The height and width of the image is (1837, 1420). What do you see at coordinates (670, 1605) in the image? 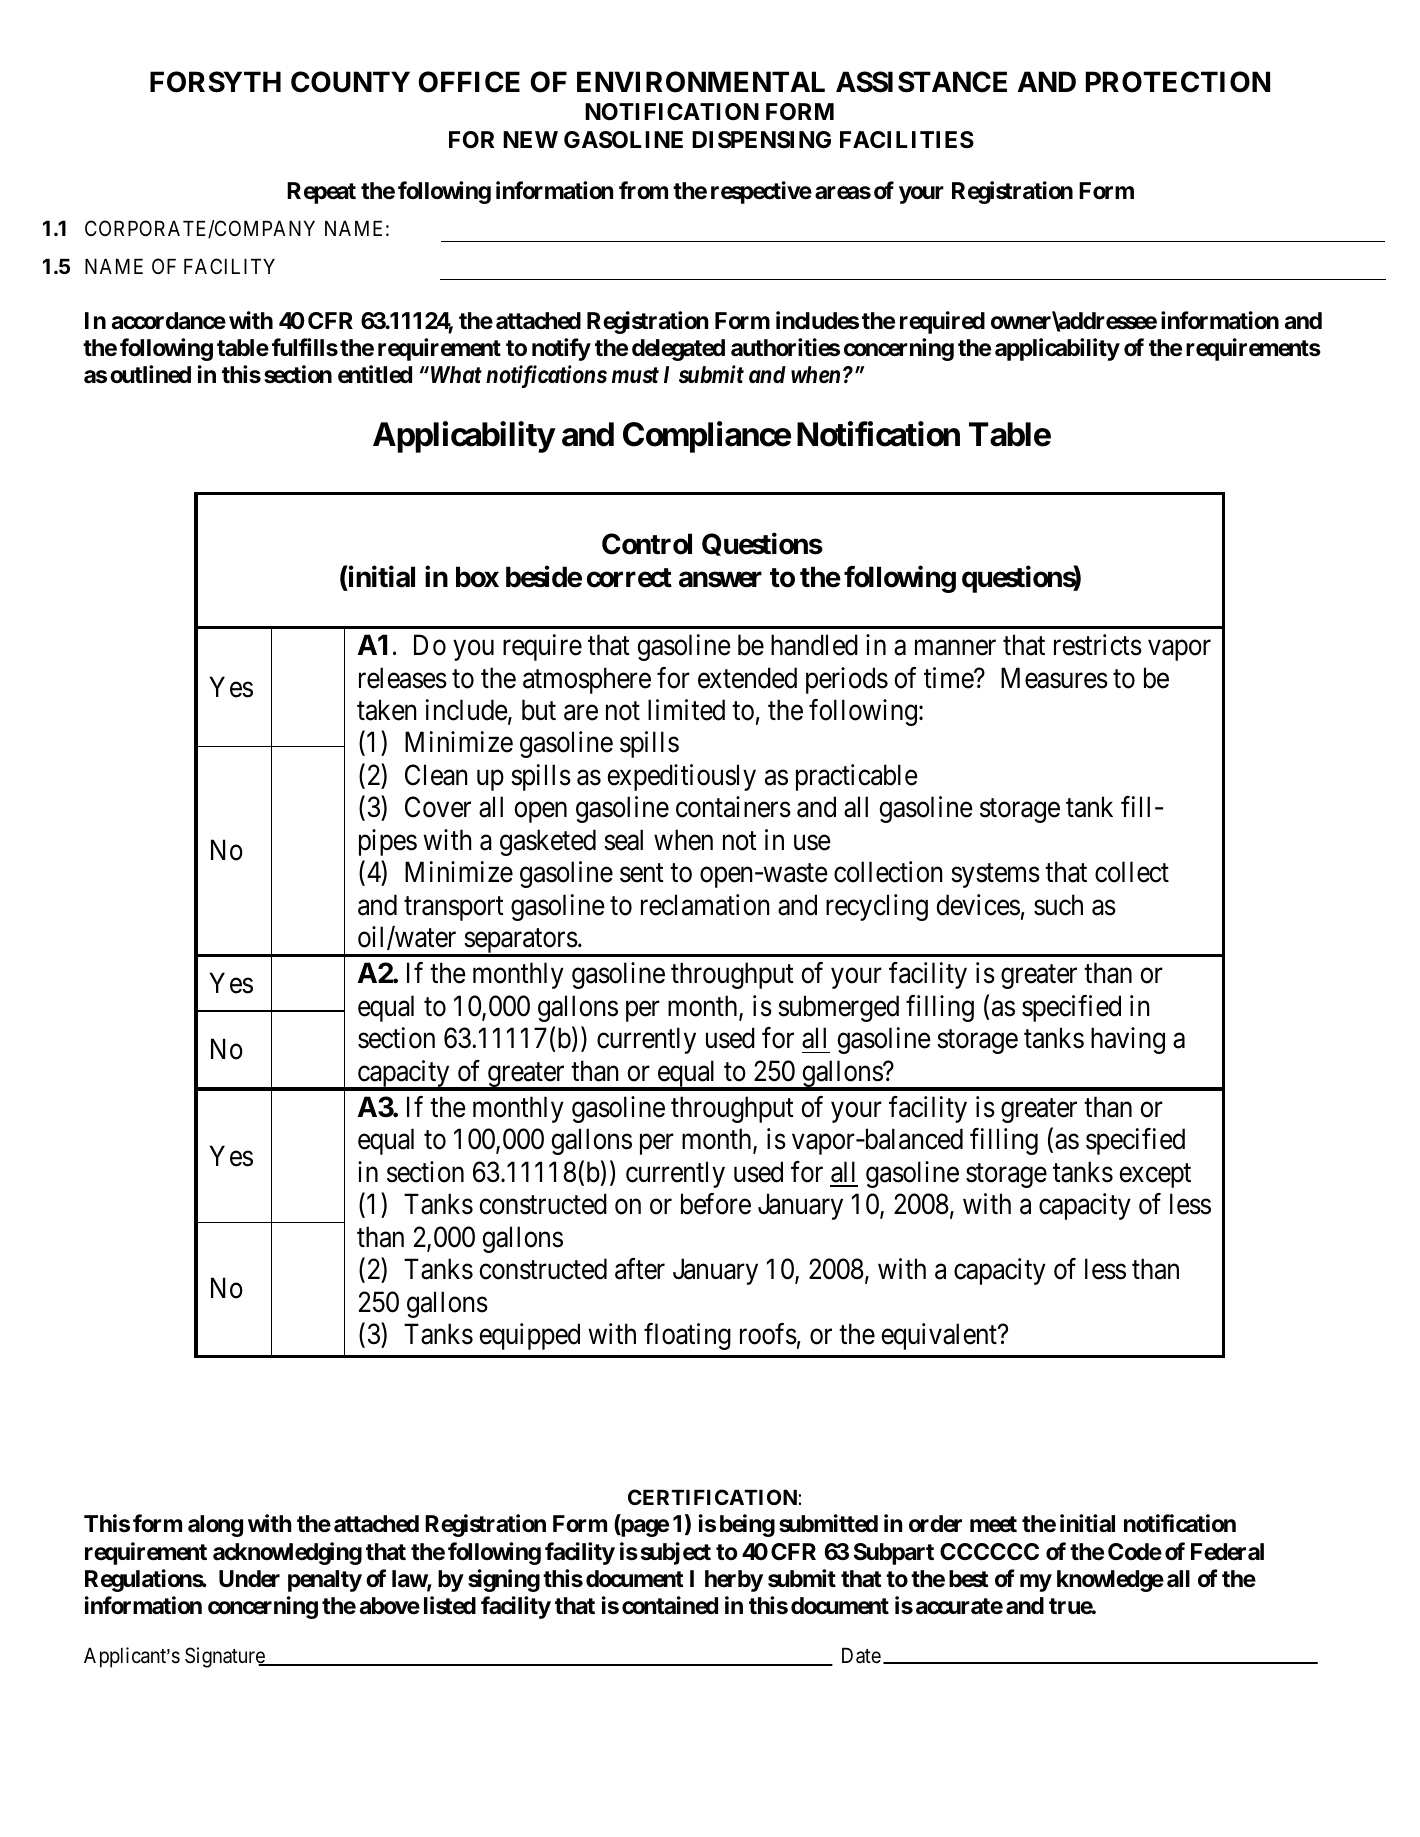
I see `contained` at bounding box center [670, 1605].
